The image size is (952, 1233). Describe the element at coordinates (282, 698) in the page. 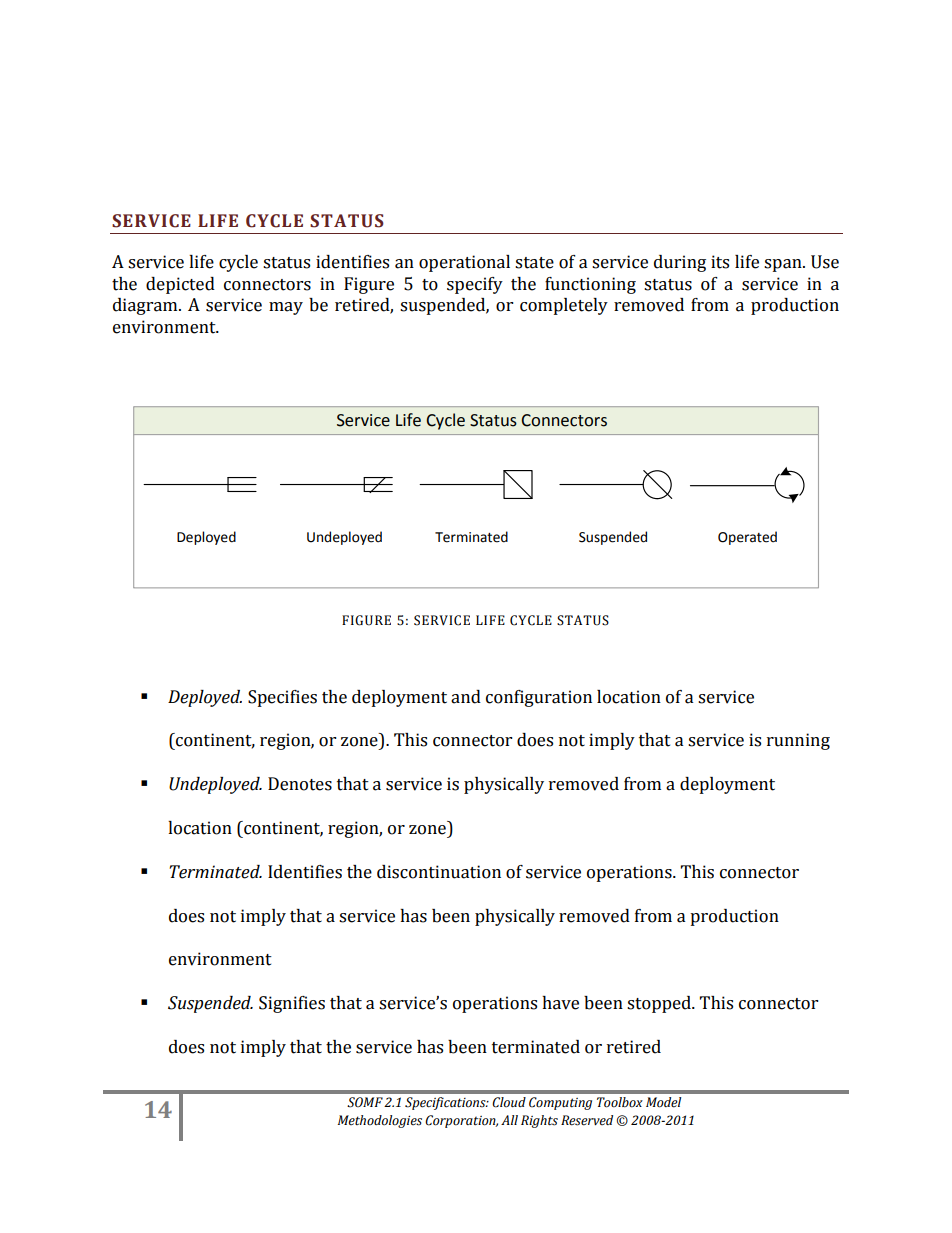

I see `Specifies` at that location.
